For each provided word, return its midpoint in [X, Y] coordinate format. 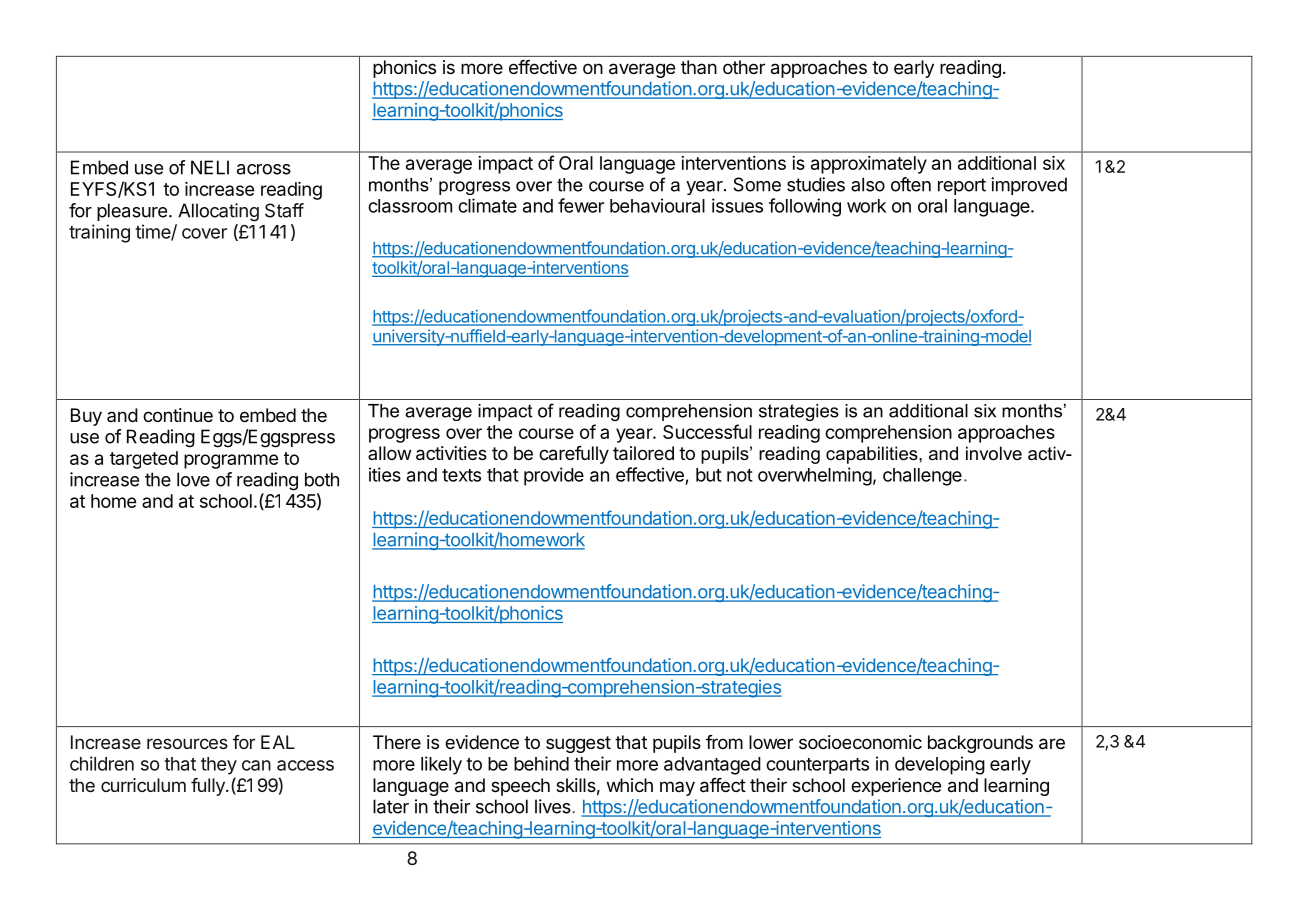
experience [896, 787]
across [264, 169]
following [805, 207]
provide [554, 476]
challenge [922, 477]
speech [520, 787]
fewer [581, 205]
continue [178, 415]
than [699, 67]
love [193, 479]
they [219, 766]
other [744, 67]
